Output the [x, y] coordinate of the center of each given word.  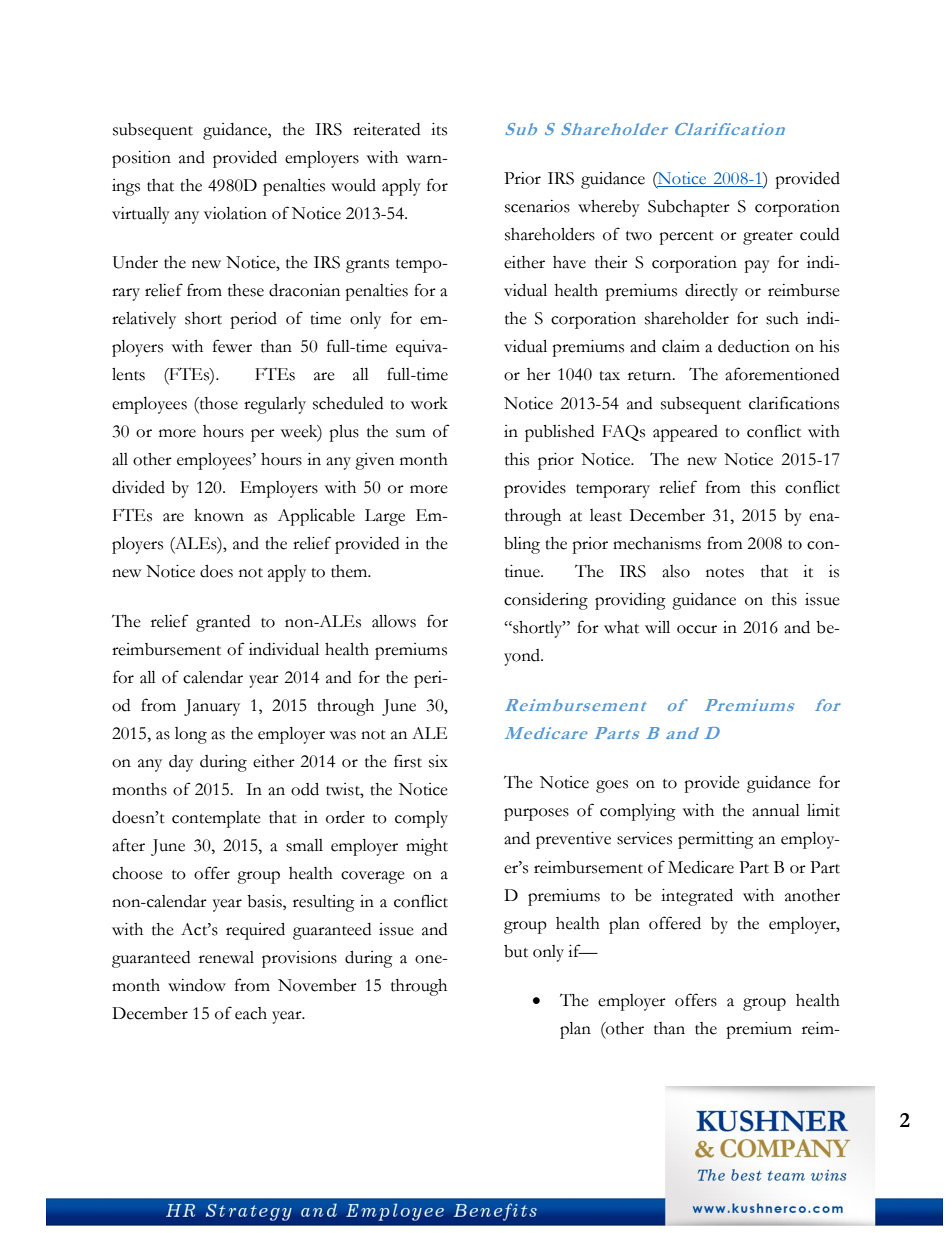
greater [768, 238]
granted [223, 623]
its [439, 129]
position [141, 159]
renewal [226, 957]
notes [725, 573]
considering [546, 601]
